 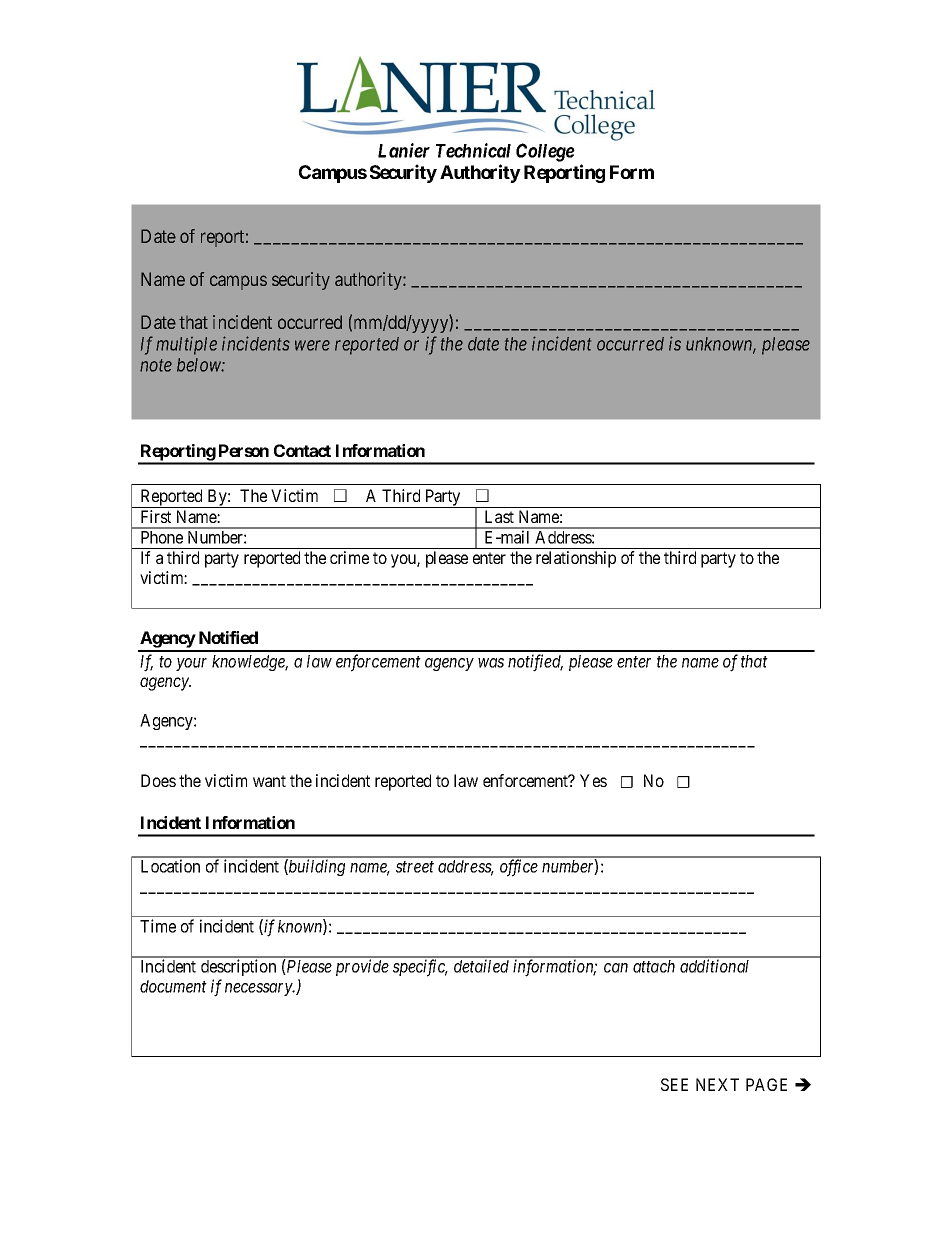 What do you see at coordinates (714, 966) in the image?
I see `additional` at bounding box center [714, 966].
